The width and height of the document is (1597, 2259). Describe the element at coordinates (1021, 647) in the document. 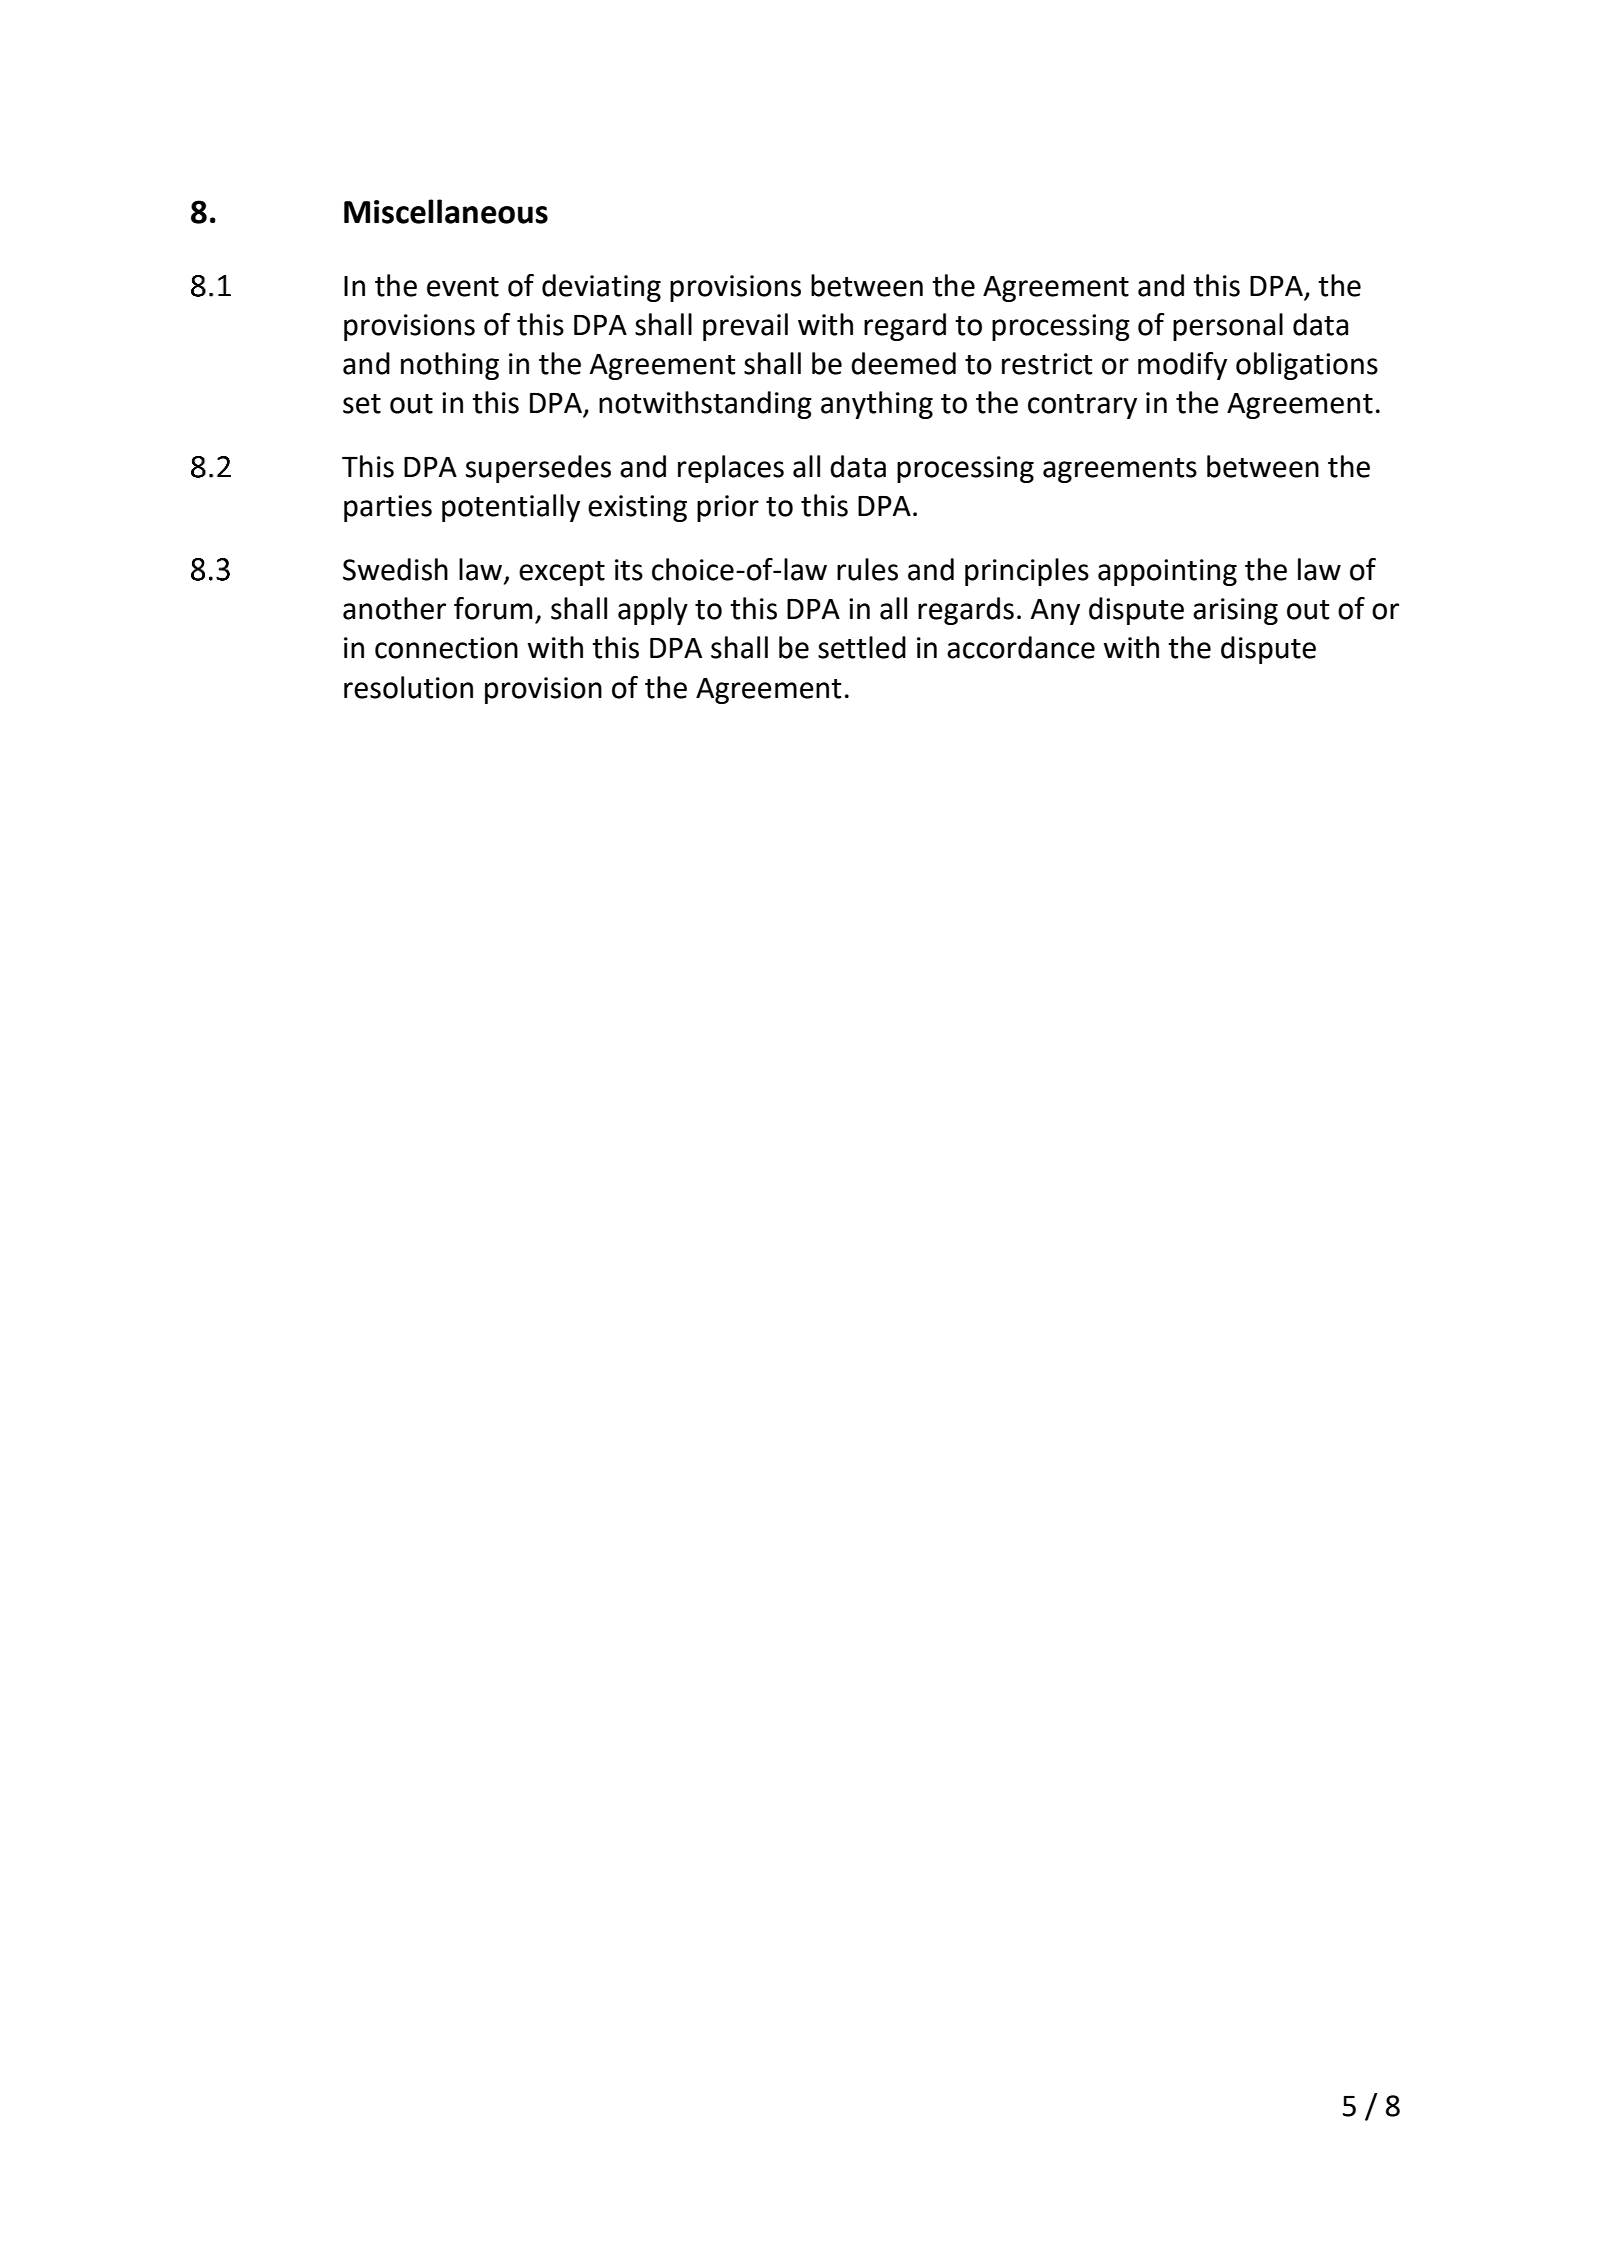

I see `accordance` at that location.
